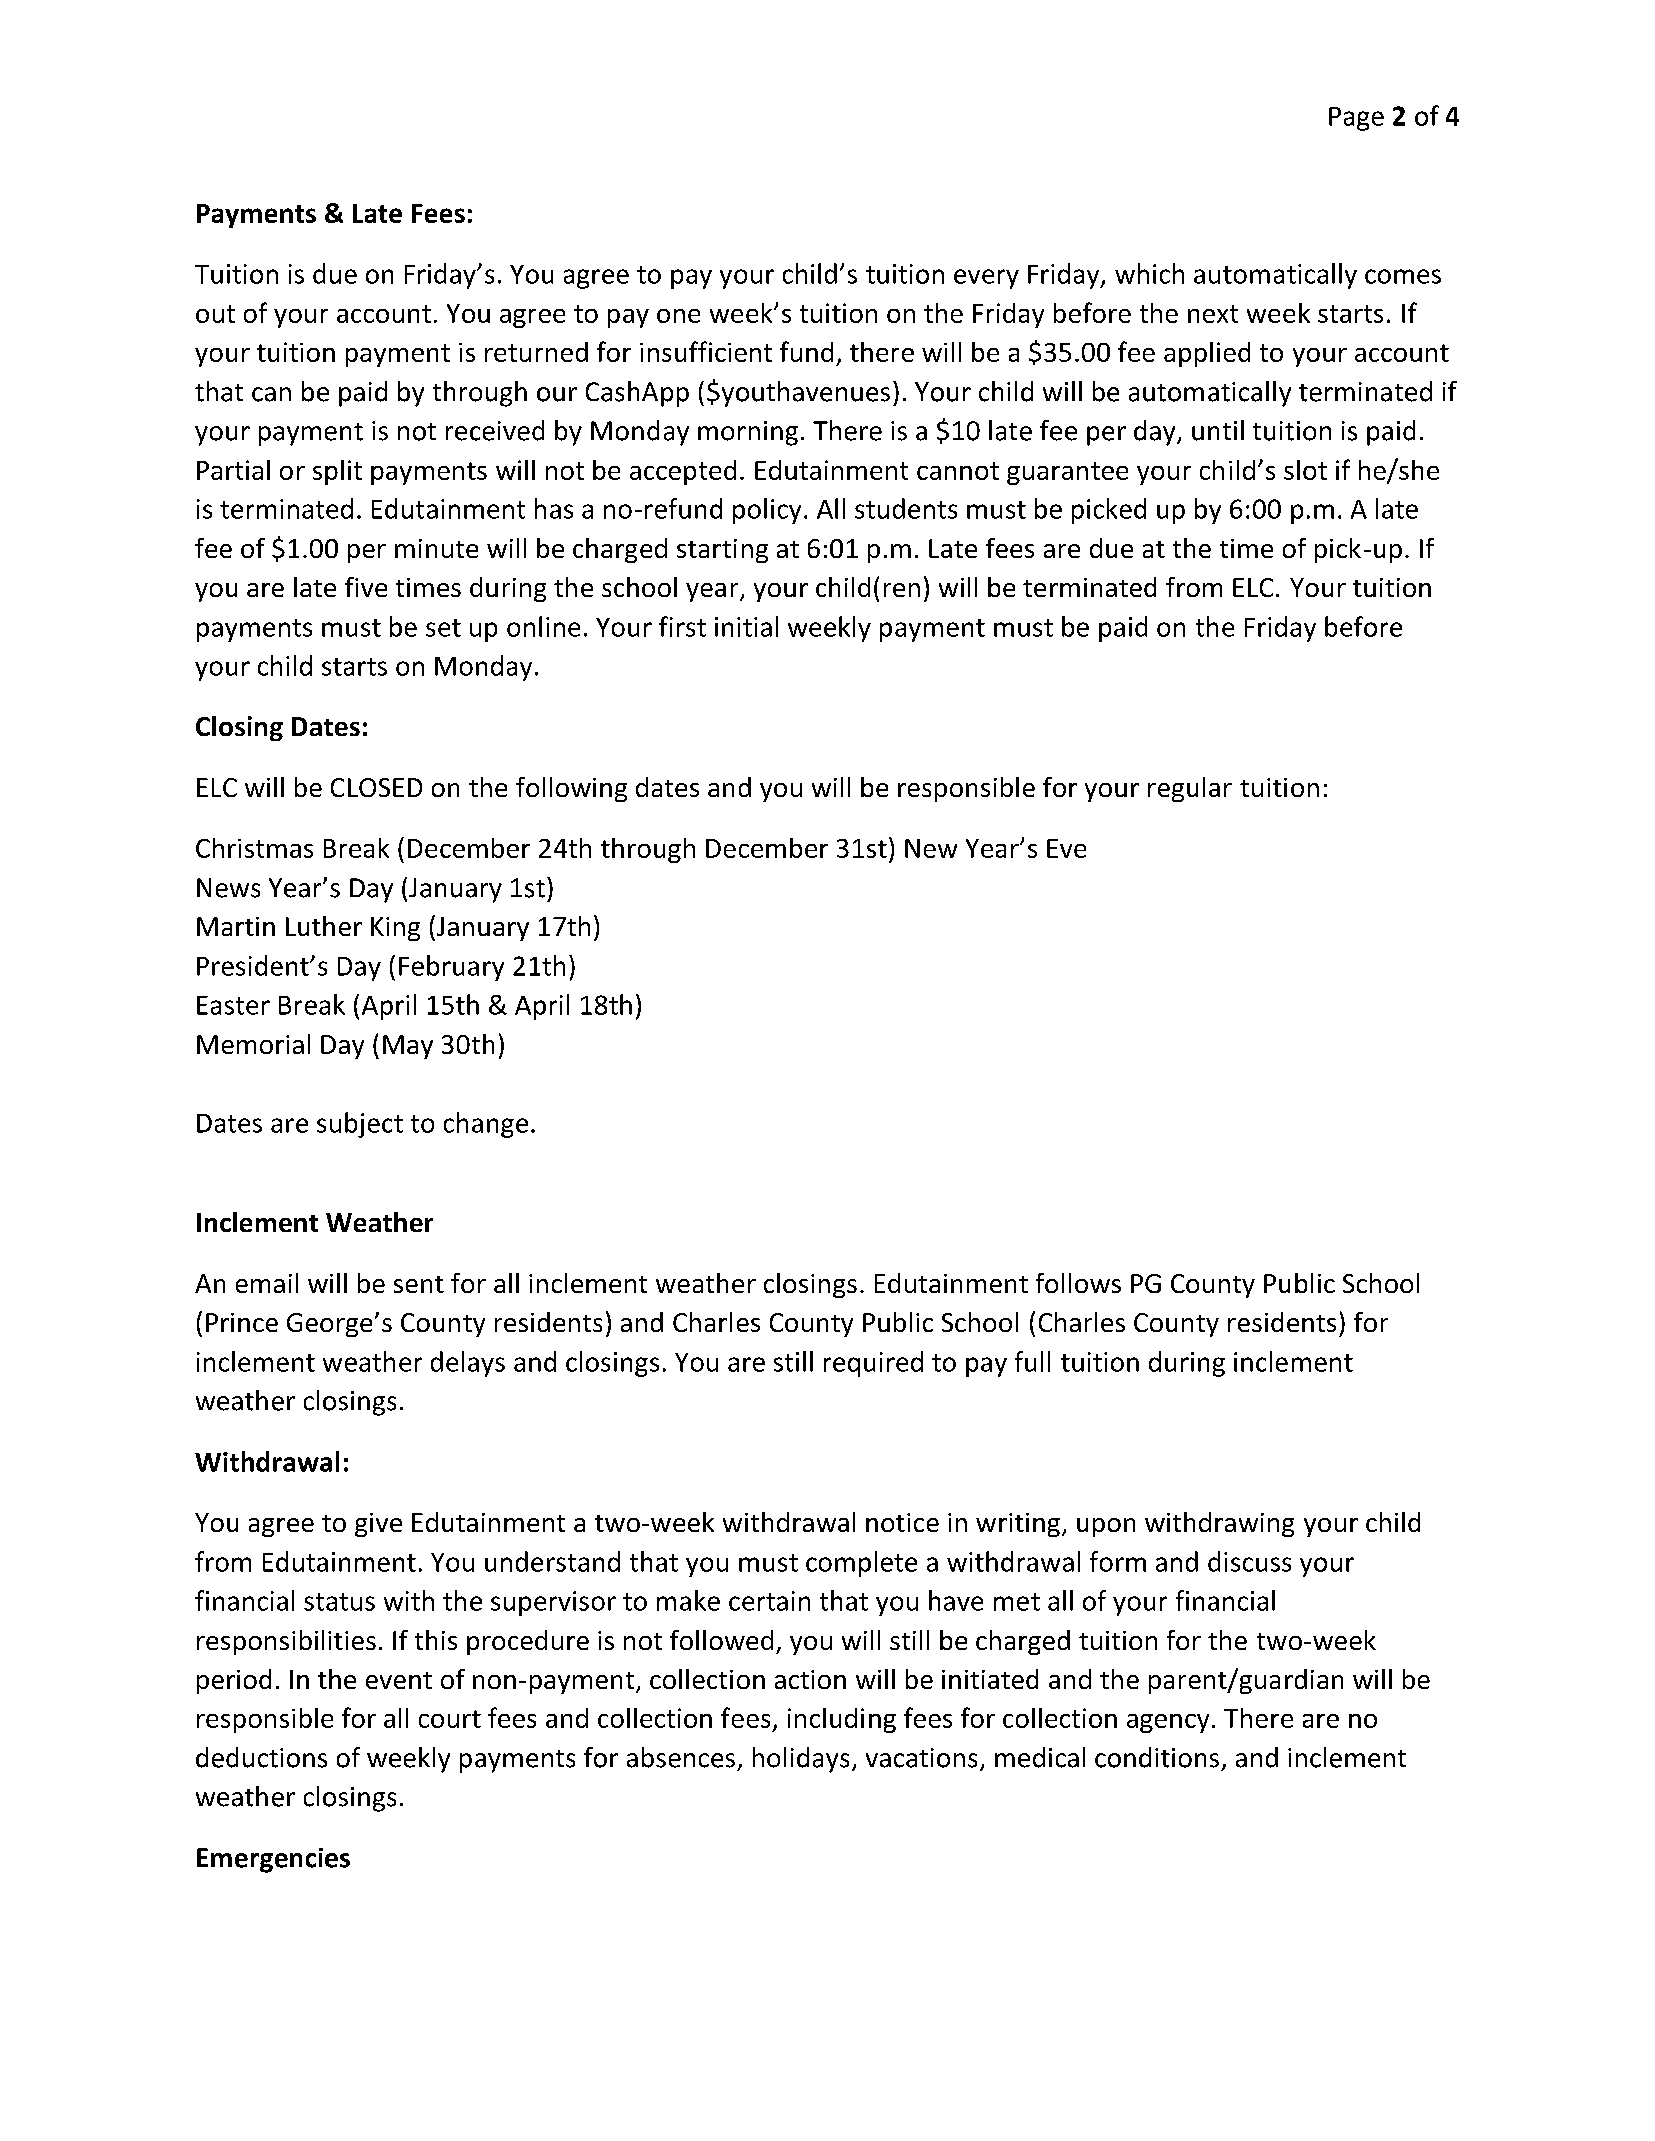 The width and height of the screenshot is (1655, 2141). I want to click on regular, so click(1190, 789).
